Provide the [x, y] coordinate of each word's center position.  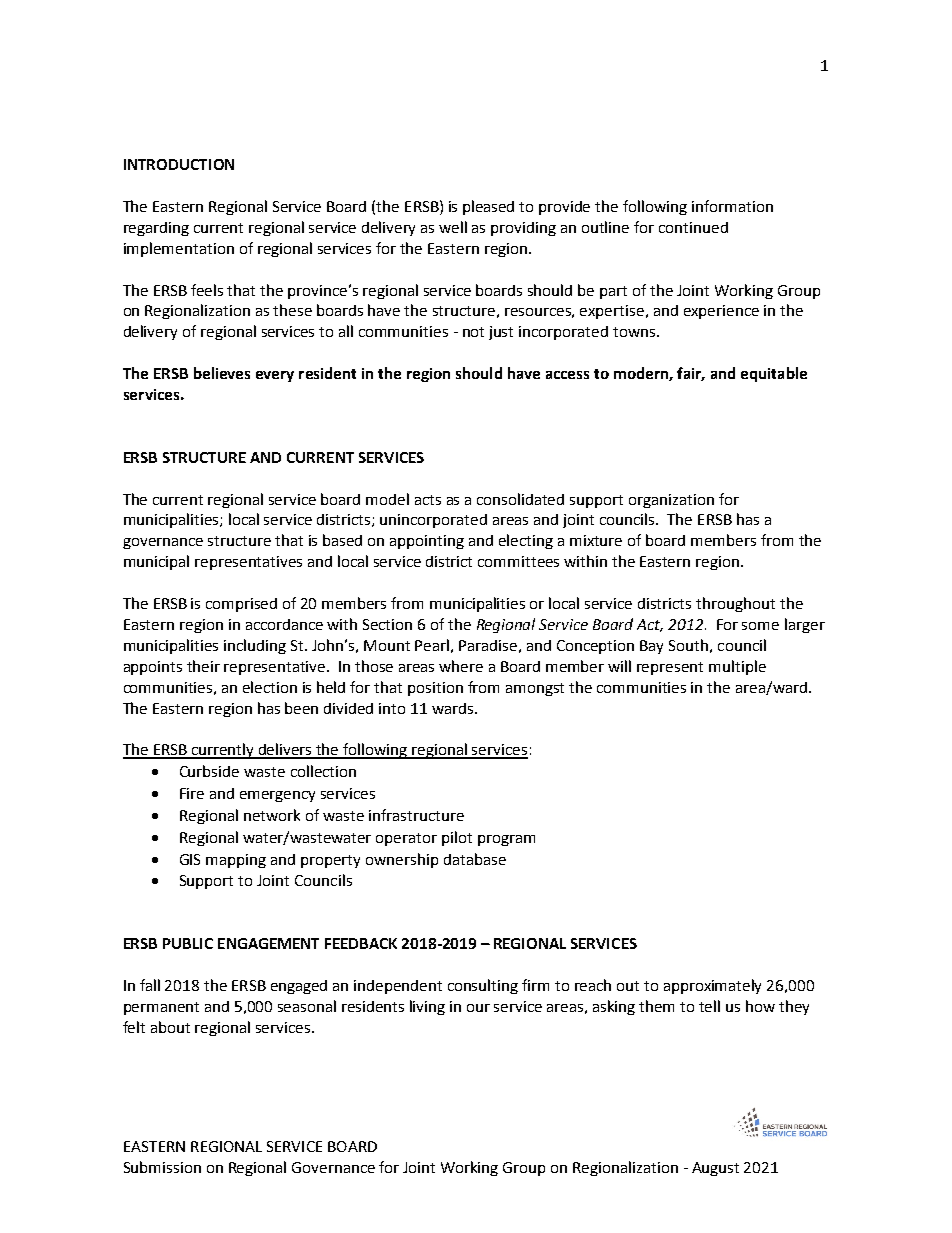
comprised [241, 605]
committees [518, 561]
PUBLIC [188, 943]
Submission [162, 1167]
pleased [488, 207]
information [732, 206]
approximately [712, 986]
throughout [735, 604]
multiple [737, 667]
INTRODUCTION [179, 164]
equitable [774, 374]
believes [222, 373]
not [473, 332]
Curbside [209, 771]
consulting [483, 986]
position [435, 689]
